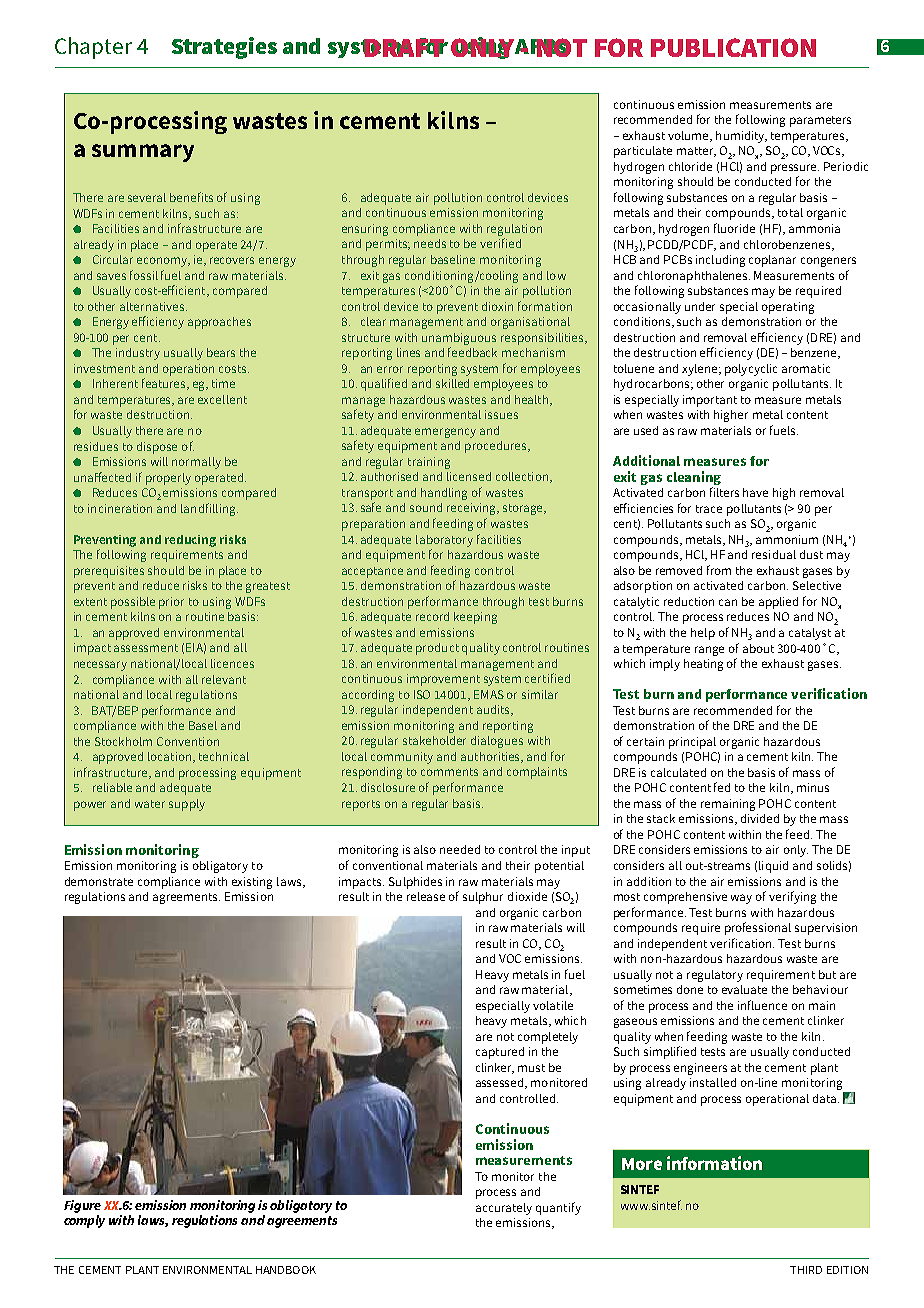 The height and width of the image is (1308, 924). What do you see at coordinates (84, 1221) in the image?
I see `comply` at bounding box center [84, 1221].
